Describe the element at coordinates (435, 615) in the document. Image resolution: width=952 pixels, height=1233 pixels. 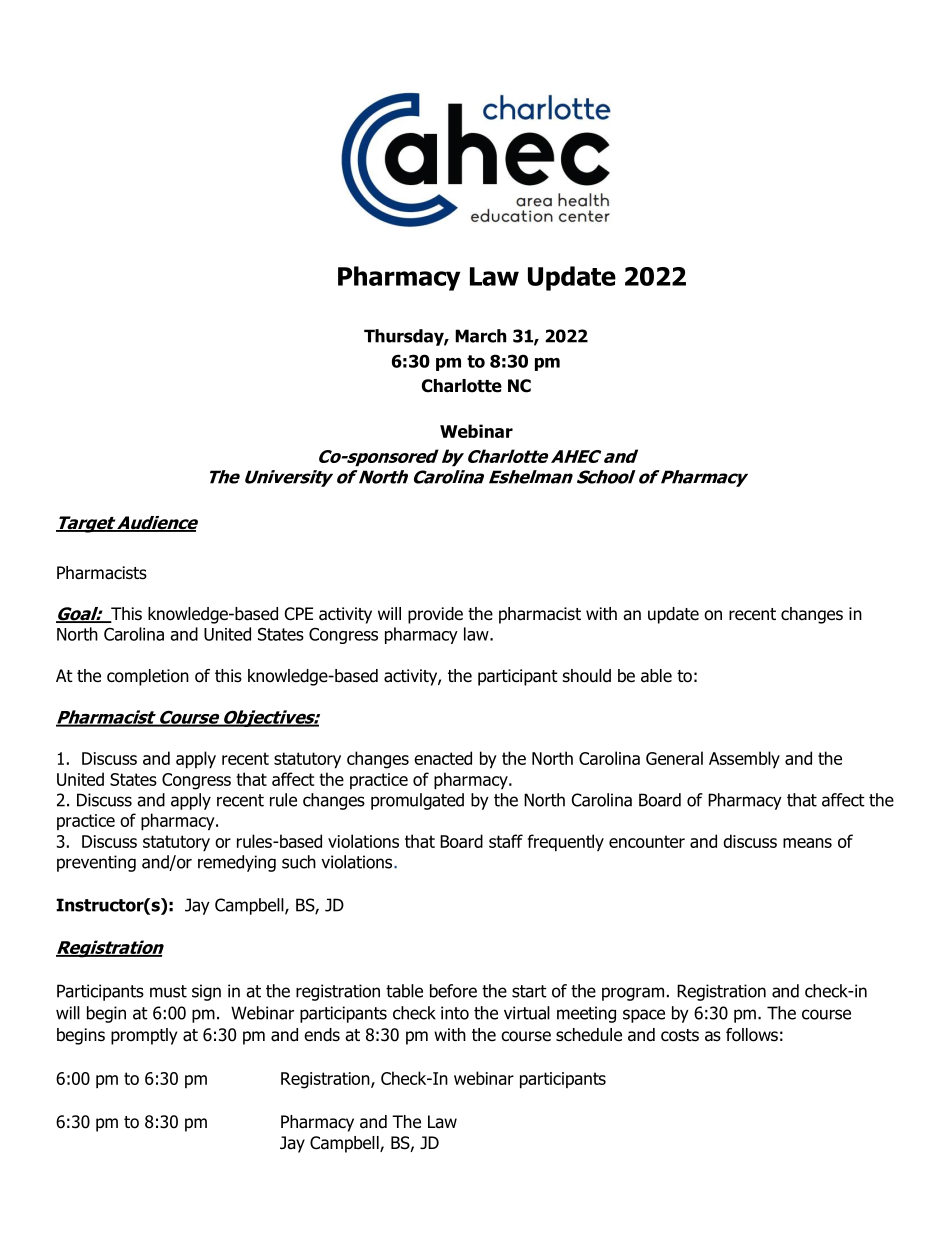
I see `provide` at that location.
